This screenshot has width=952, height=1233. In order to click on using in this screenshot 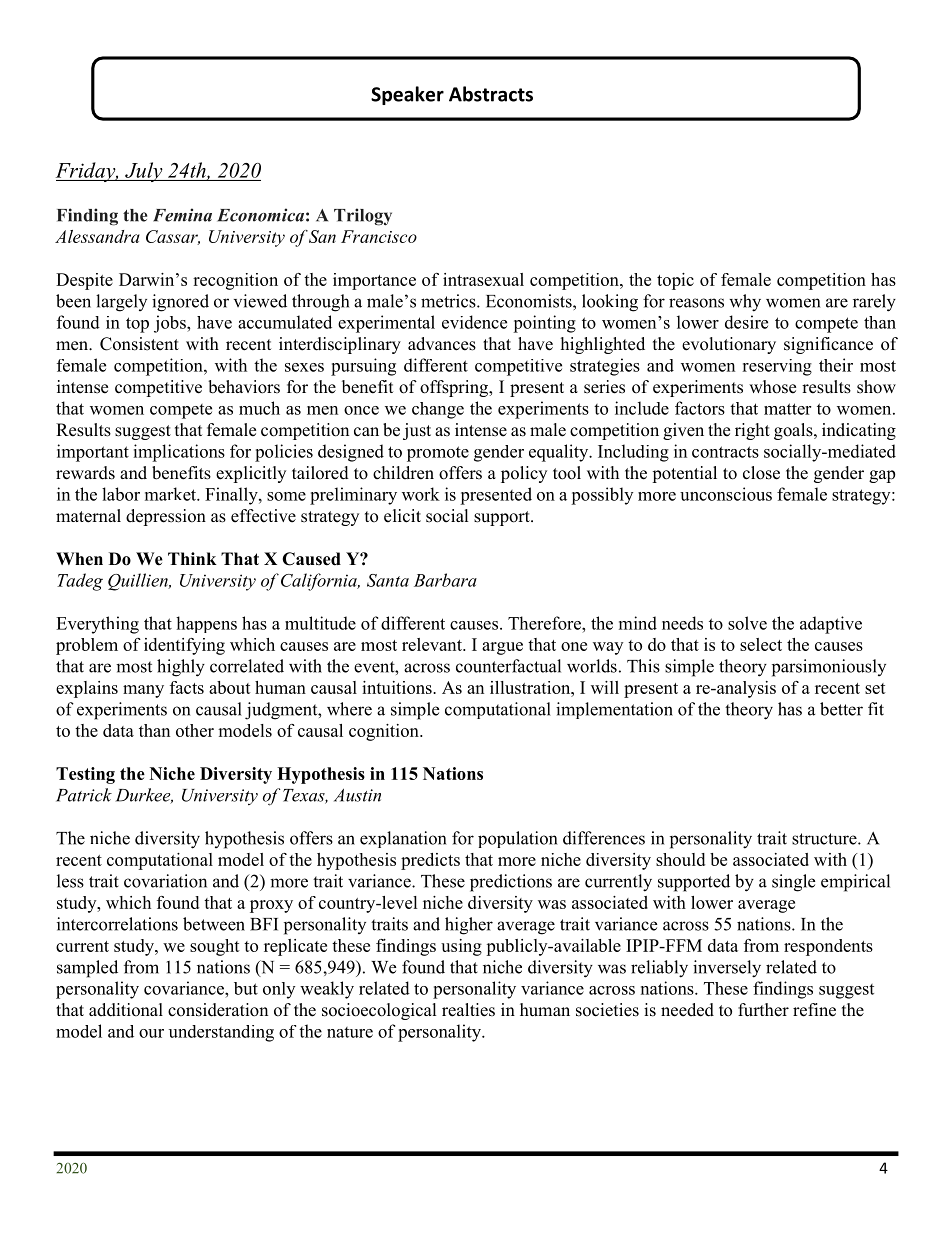, I will do `click(461, 947)`.
